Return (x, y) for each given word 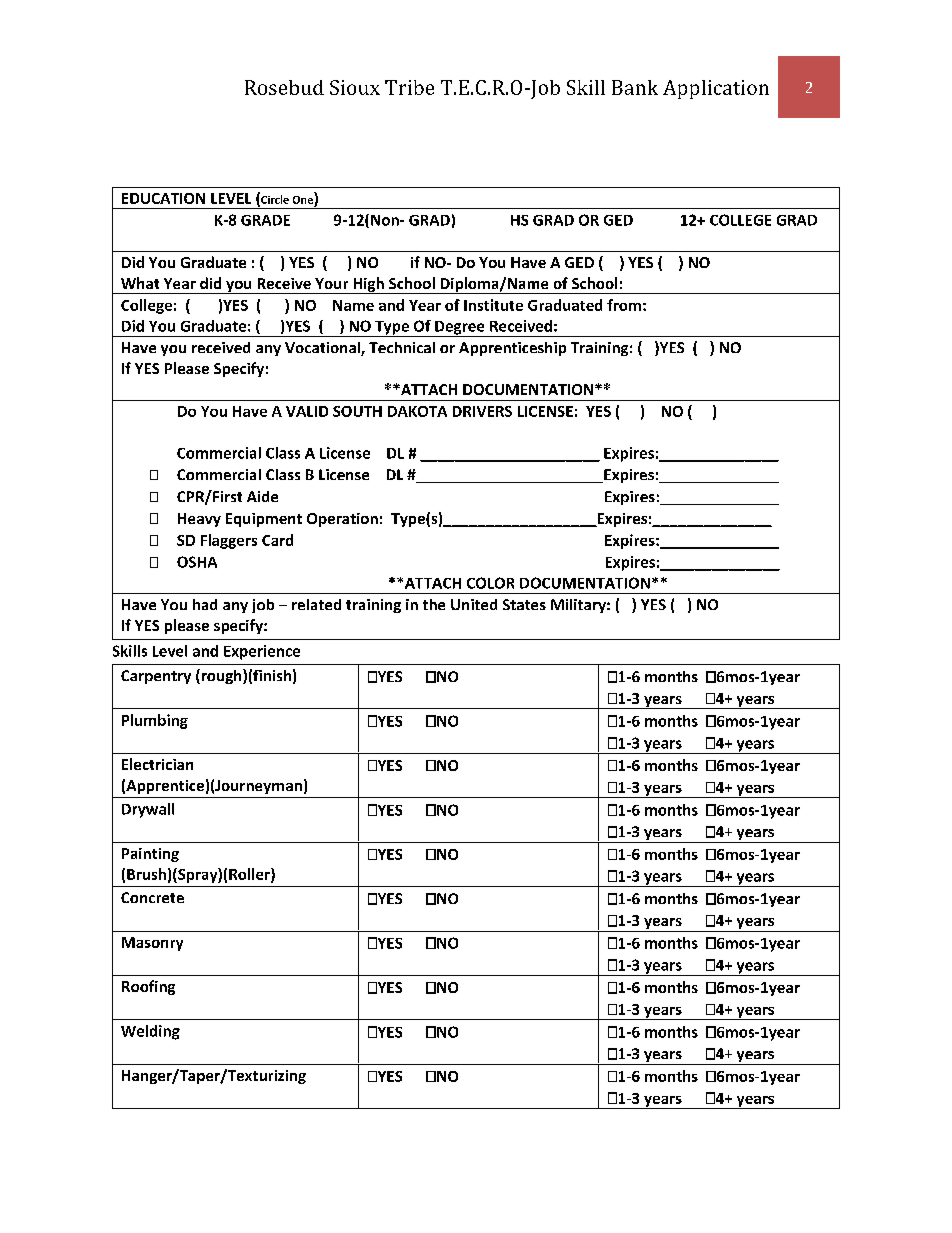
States (524, 604)
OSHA (197, 562)
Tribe (409, 87)
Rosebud (284, 87)
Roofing (148, 987)
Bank (635, 87)
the (434, 604)
